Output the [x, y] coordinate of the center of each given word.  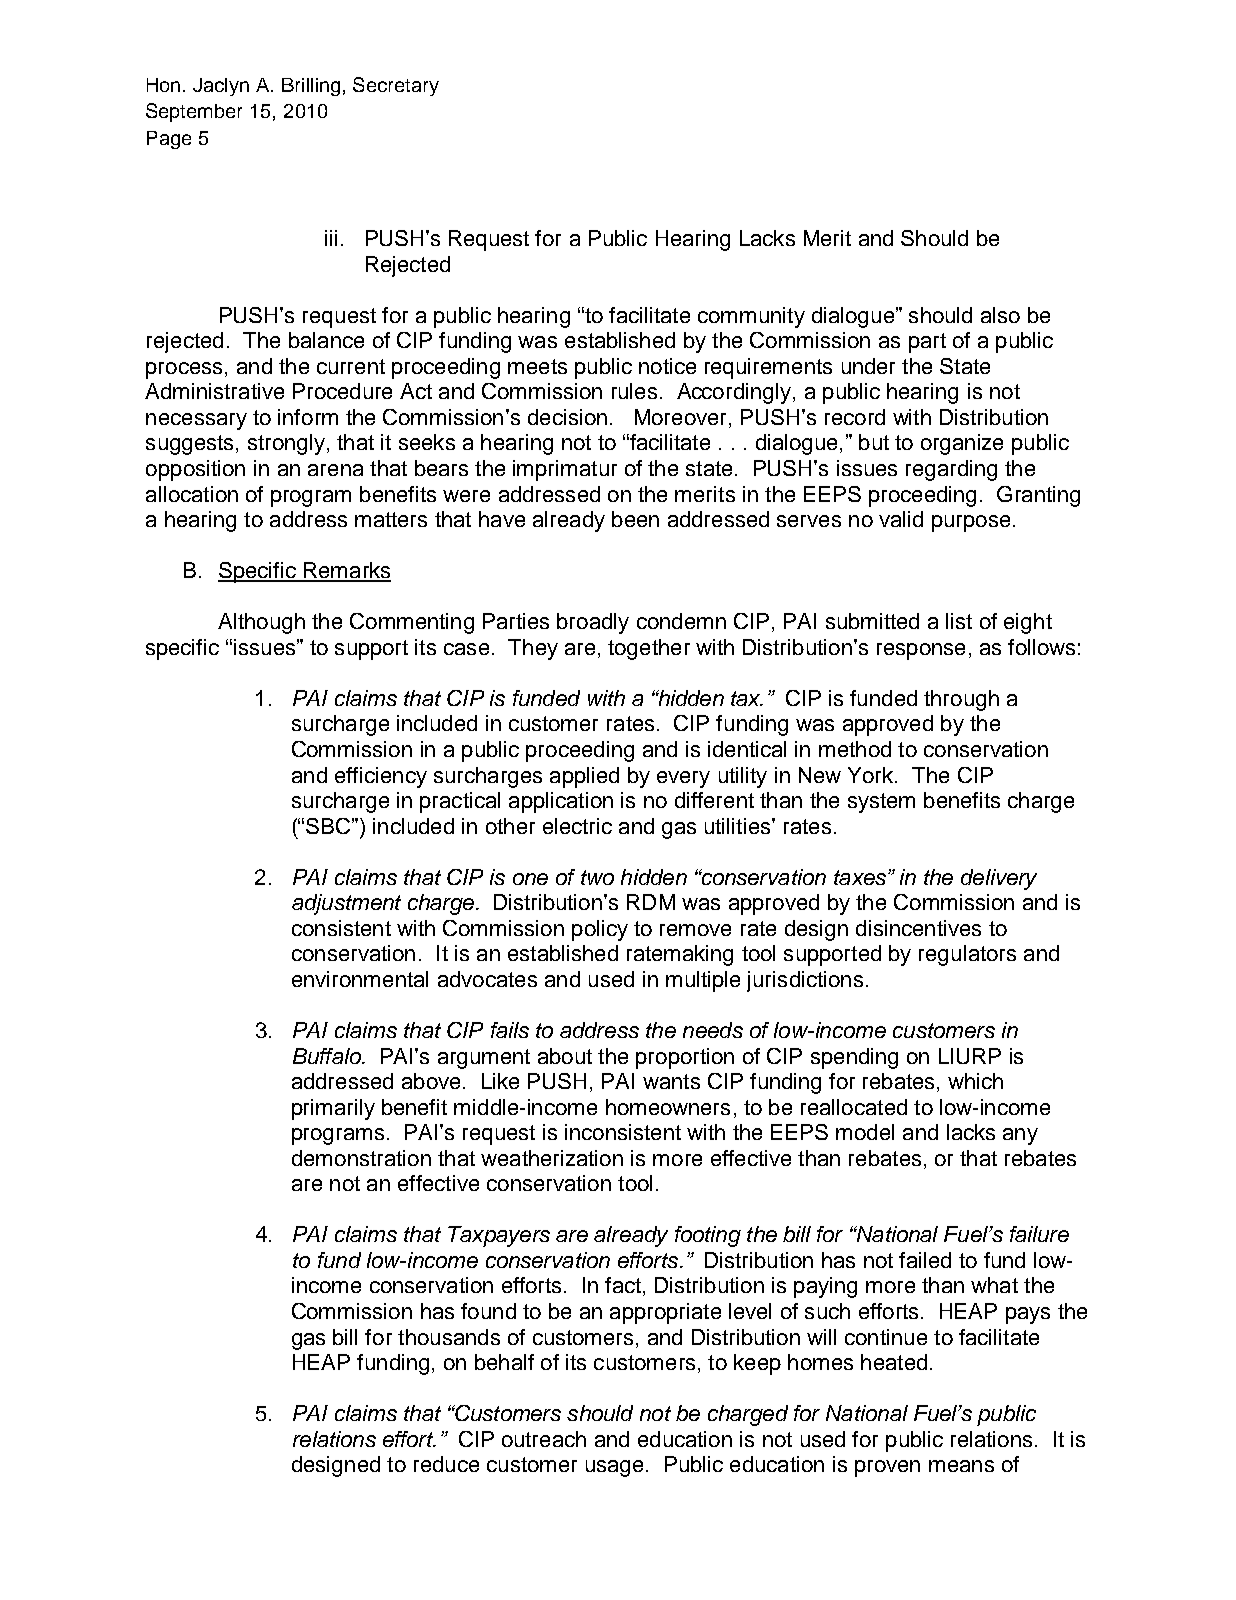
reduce [446, 1464]
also [1000, 315]
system [881, 803]
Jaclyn [221, 87]
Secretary [396, 86]
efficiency [381, 777]
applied [584, 777]
